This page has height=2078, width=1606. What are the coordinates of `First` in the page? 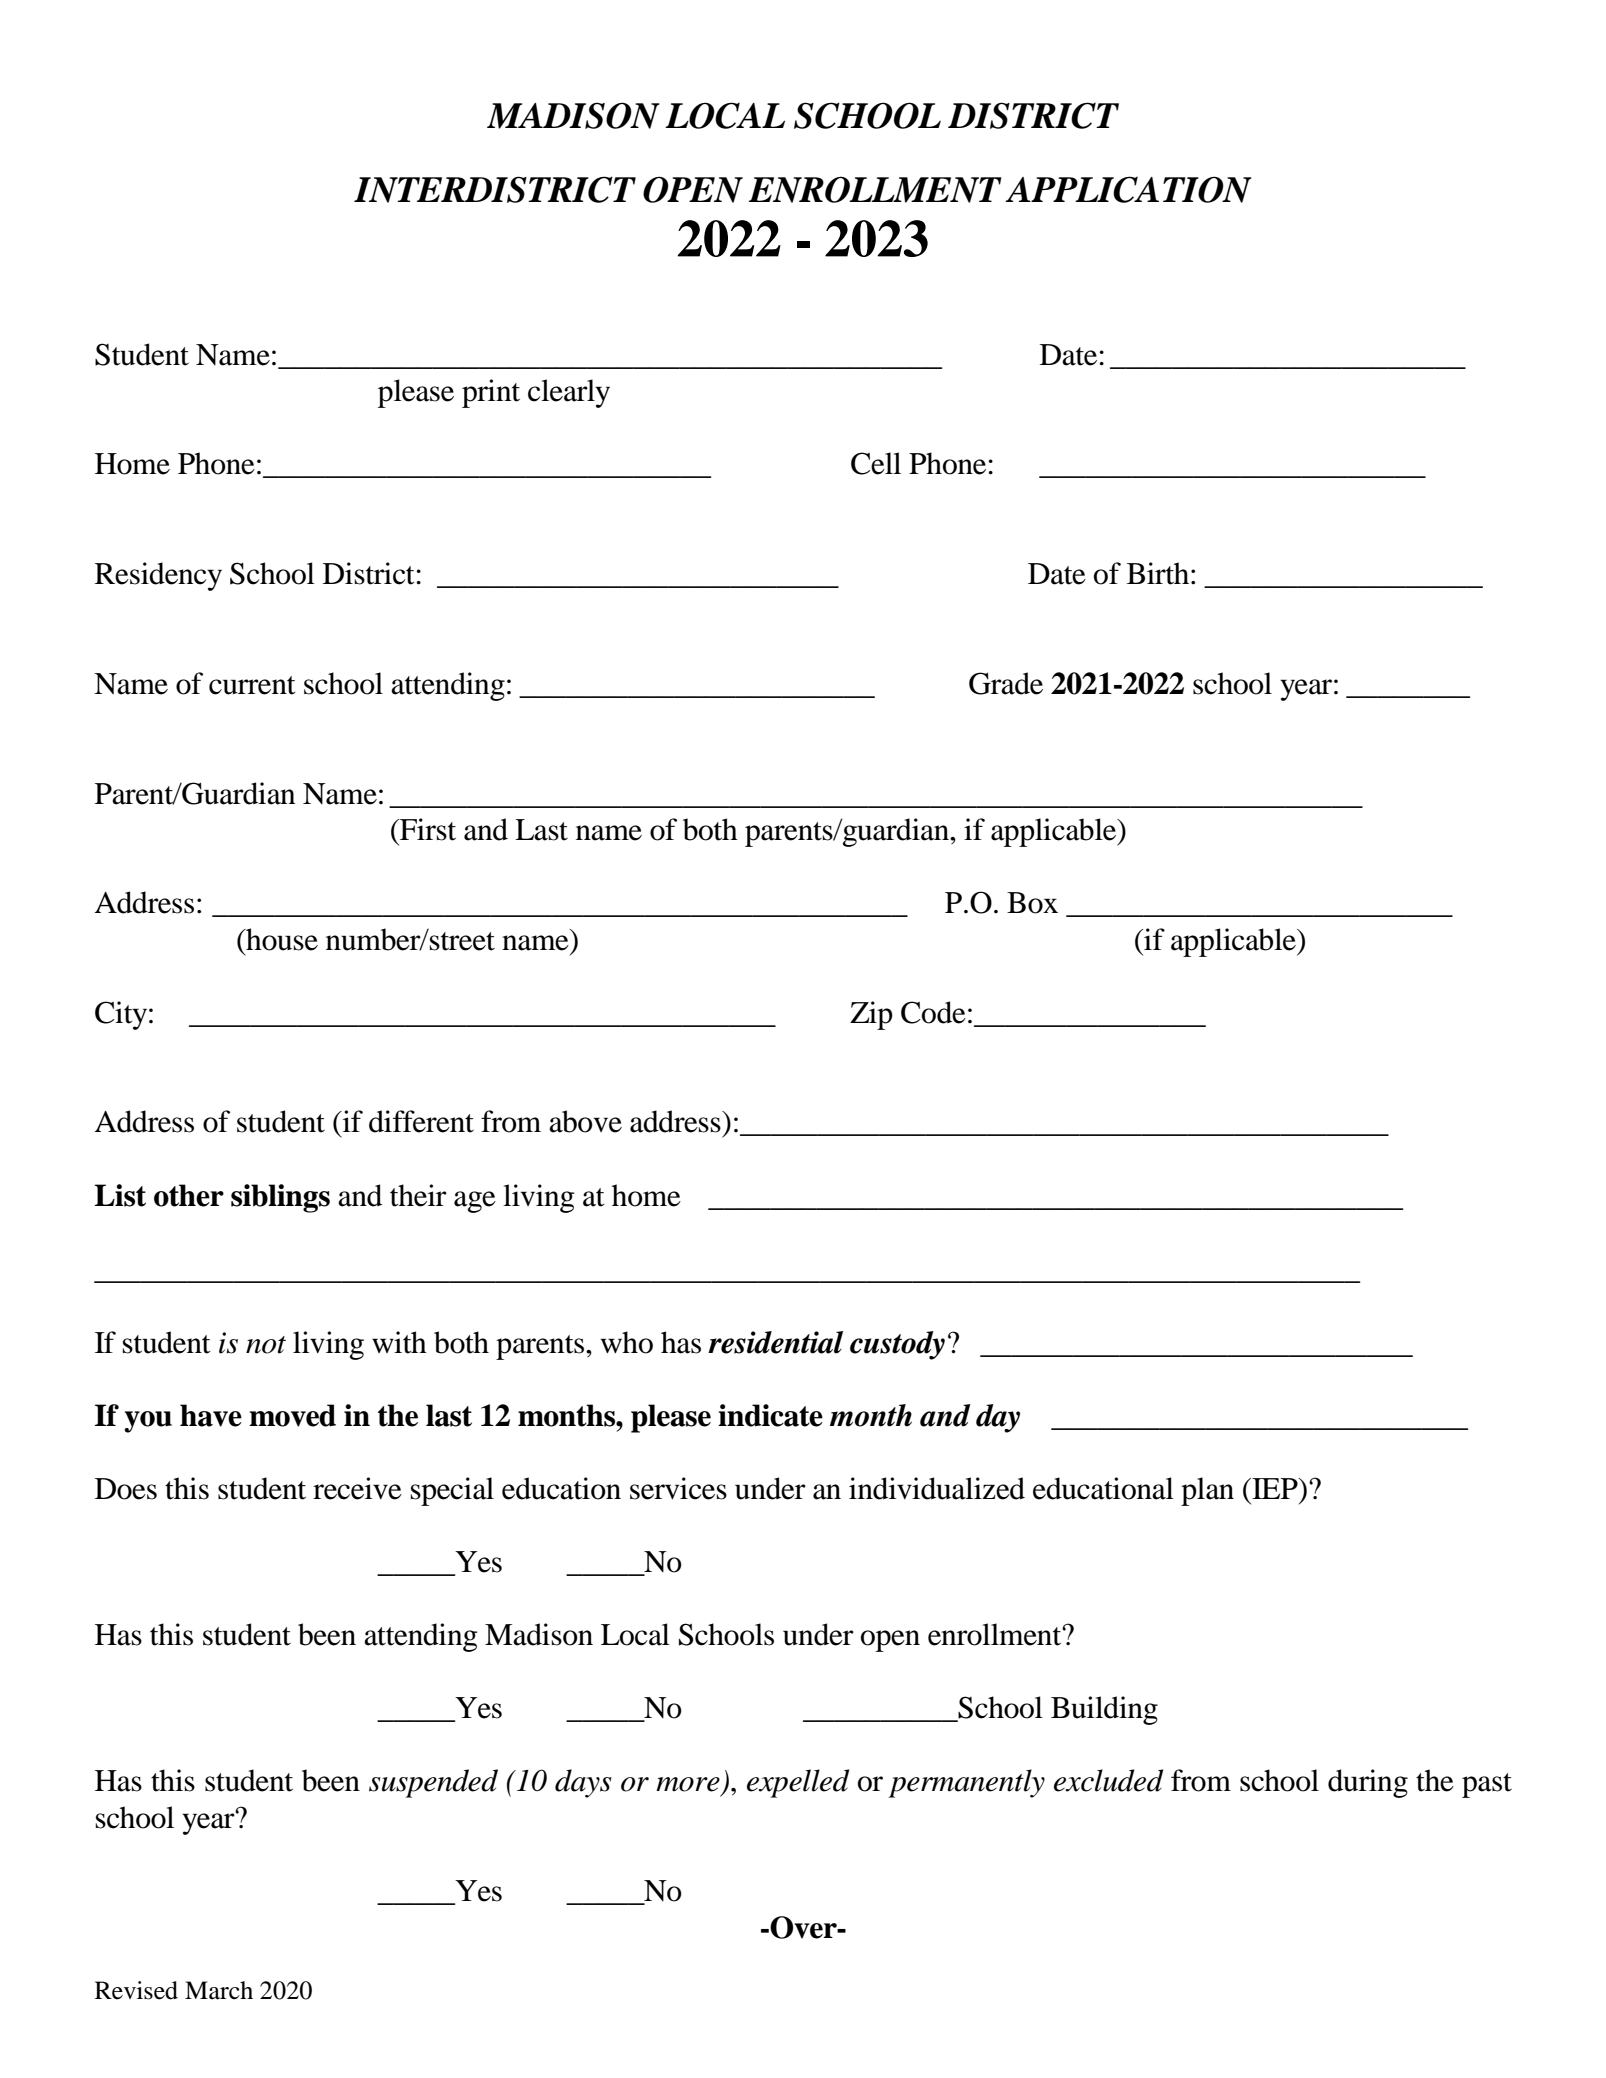 It's located at (427, 829).
